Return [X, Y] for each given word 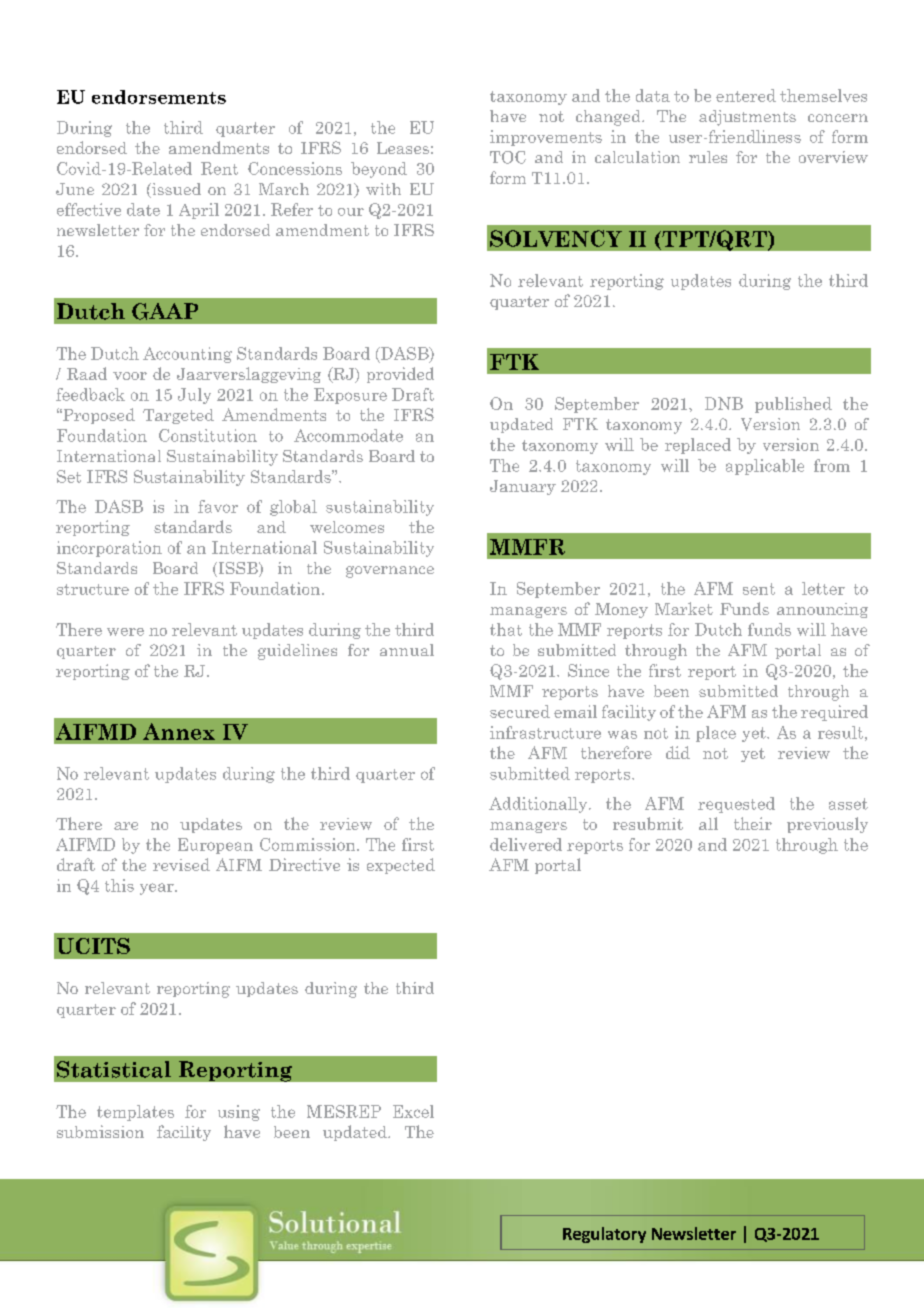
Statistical [114, 1069]
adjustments [747, 118]
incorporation [109, 549]
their [753, 823]
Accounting [187, 355]
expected [401, 866]
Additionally [539, 805]
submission [100, 1131]
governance [390, 572]
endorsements [159, 97]
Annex [179, 731]
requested [736, 805]
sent [759, 589]
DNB [724, 403]
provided [400, 375]
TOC [508, 157]
